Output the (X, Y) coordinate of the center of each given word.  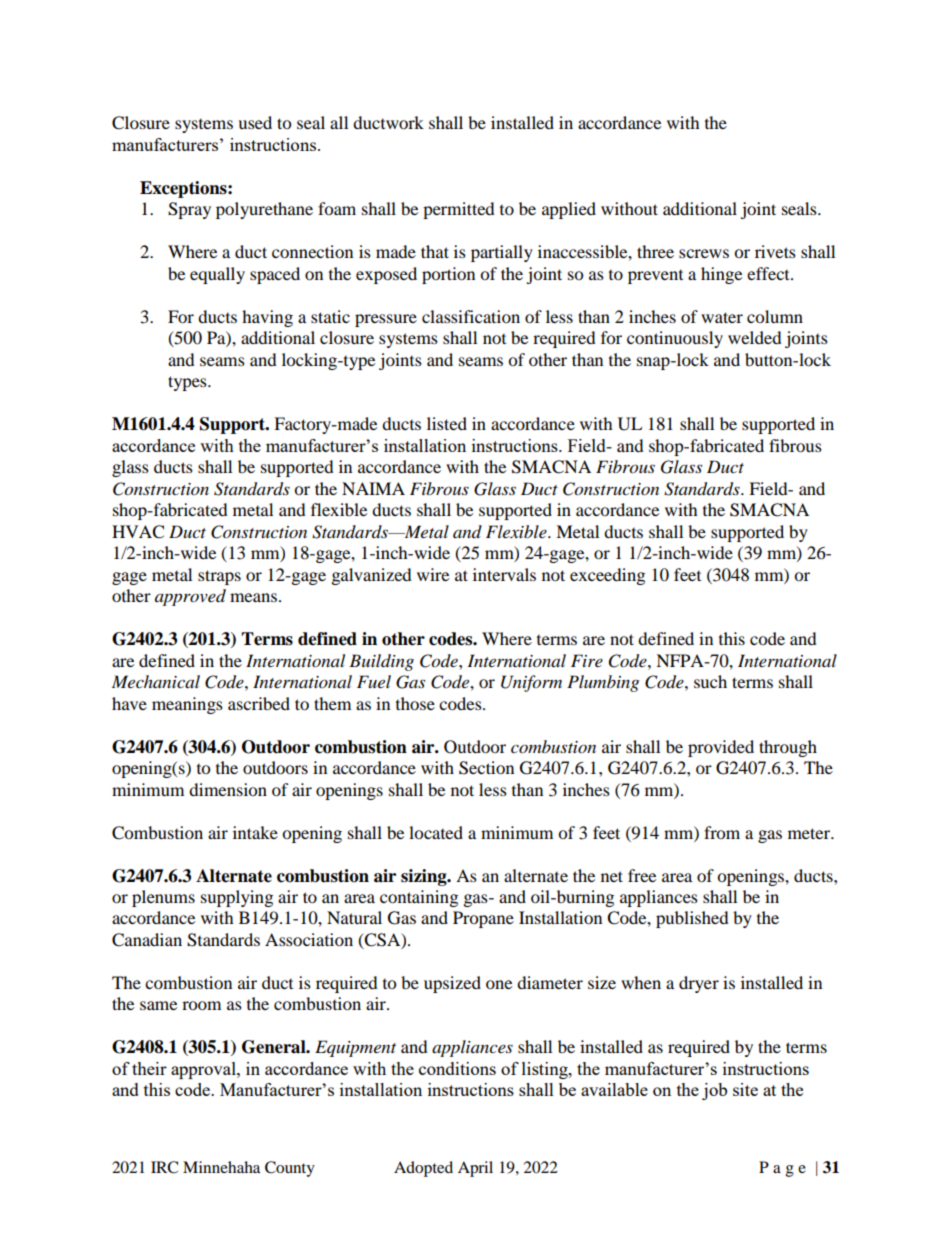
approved (190, 597)
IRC (164, 1167)
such (710, 681)
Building (381, 662)
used (255, 122)
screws (704, 253)
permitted (459, 210)
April (475, 1169)
